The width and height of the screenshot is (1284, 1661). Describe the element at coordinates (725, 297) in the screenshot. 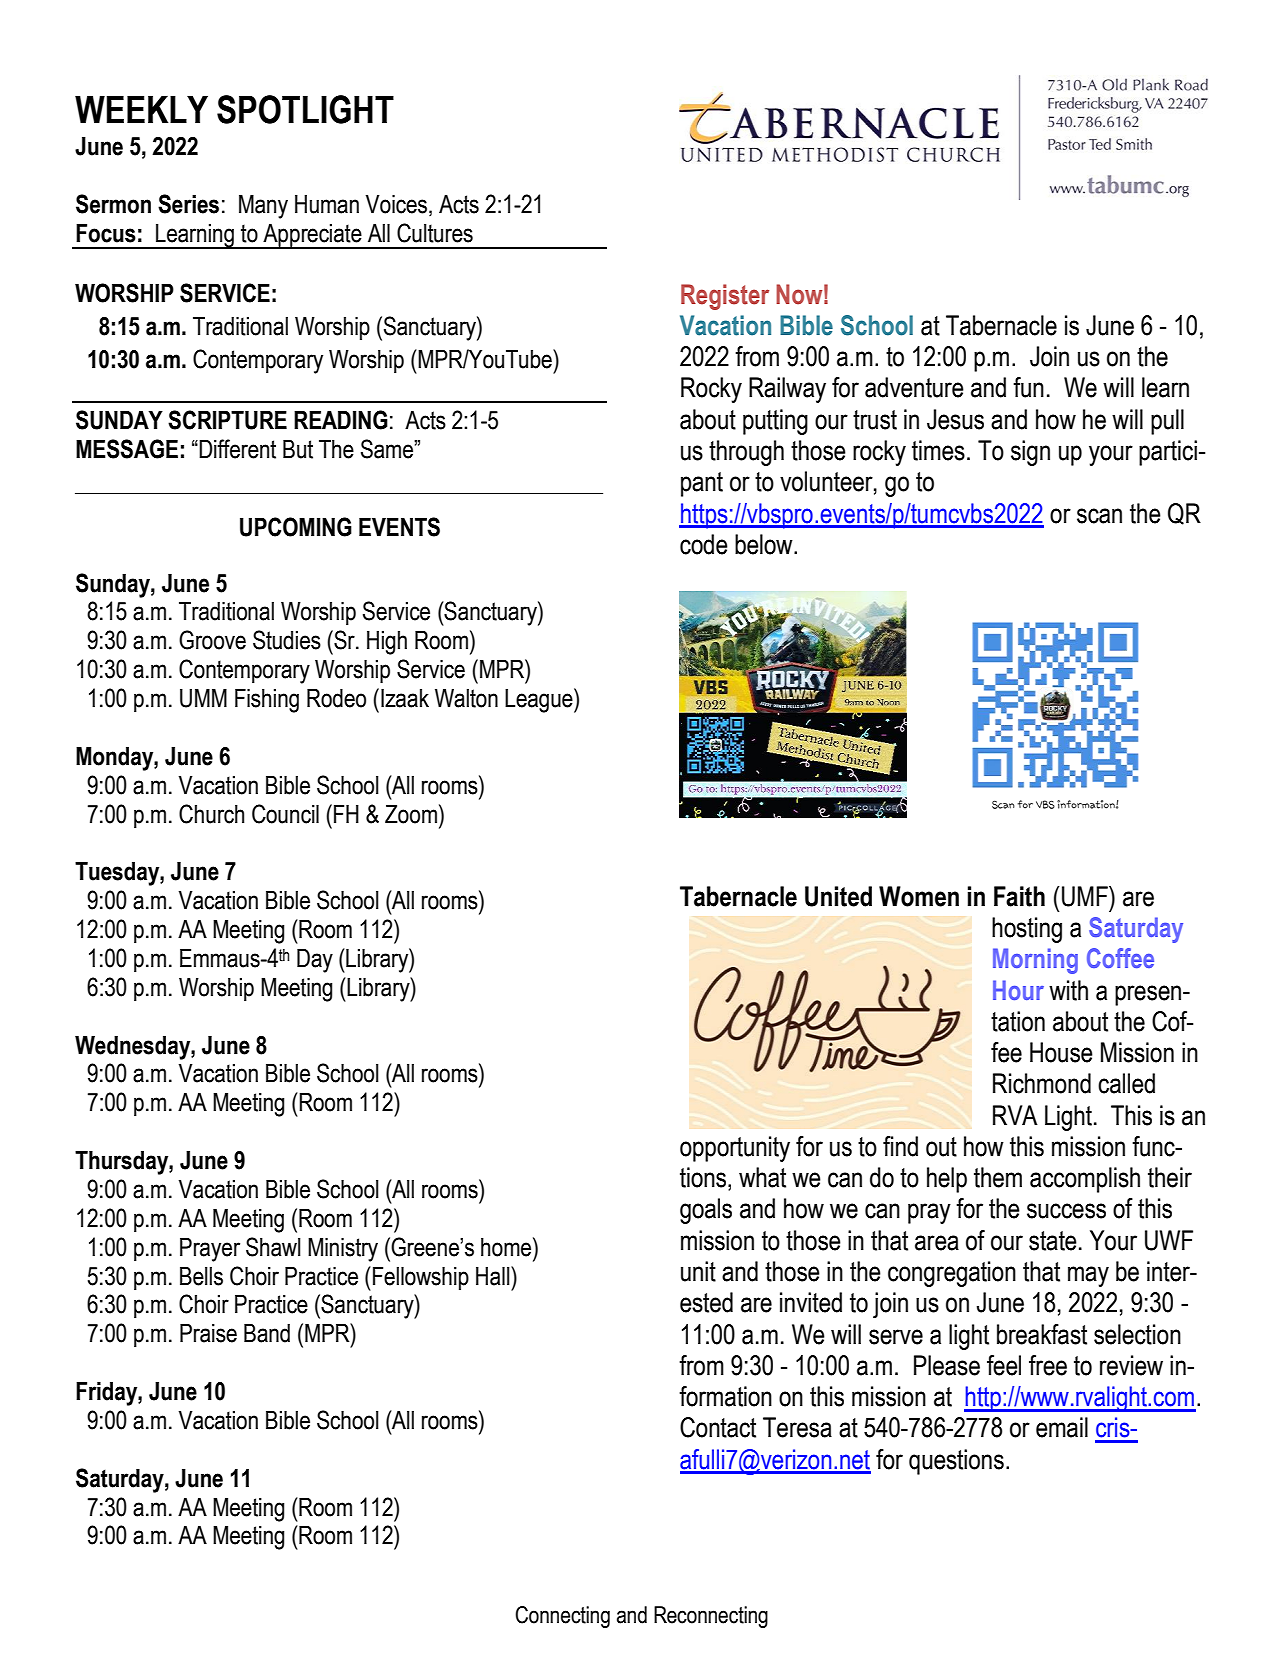

I see `Register` at that location.
